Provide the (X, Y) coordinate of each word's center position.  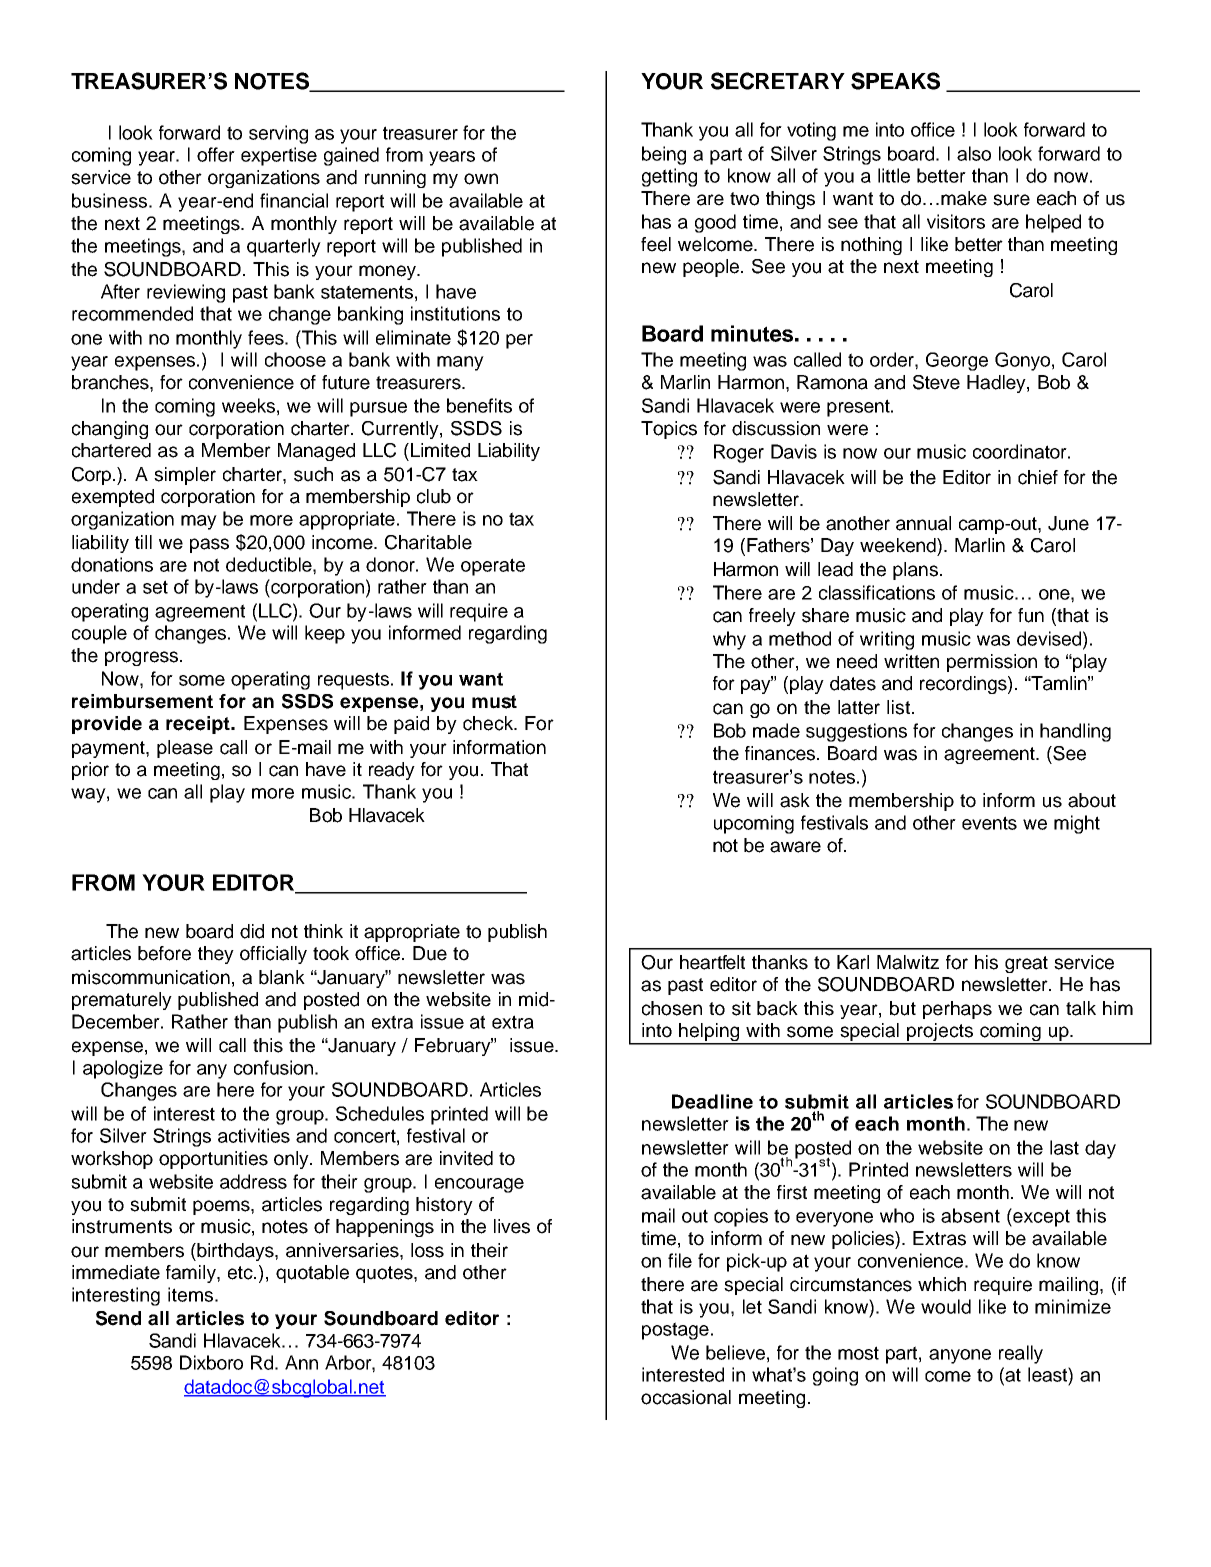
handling (1075, 732)
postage (675, 1331)
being (664, 155)
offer (216, 154)
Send (118, 1318)
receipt (199, 725)
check (489, 723)
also (974, 153)
